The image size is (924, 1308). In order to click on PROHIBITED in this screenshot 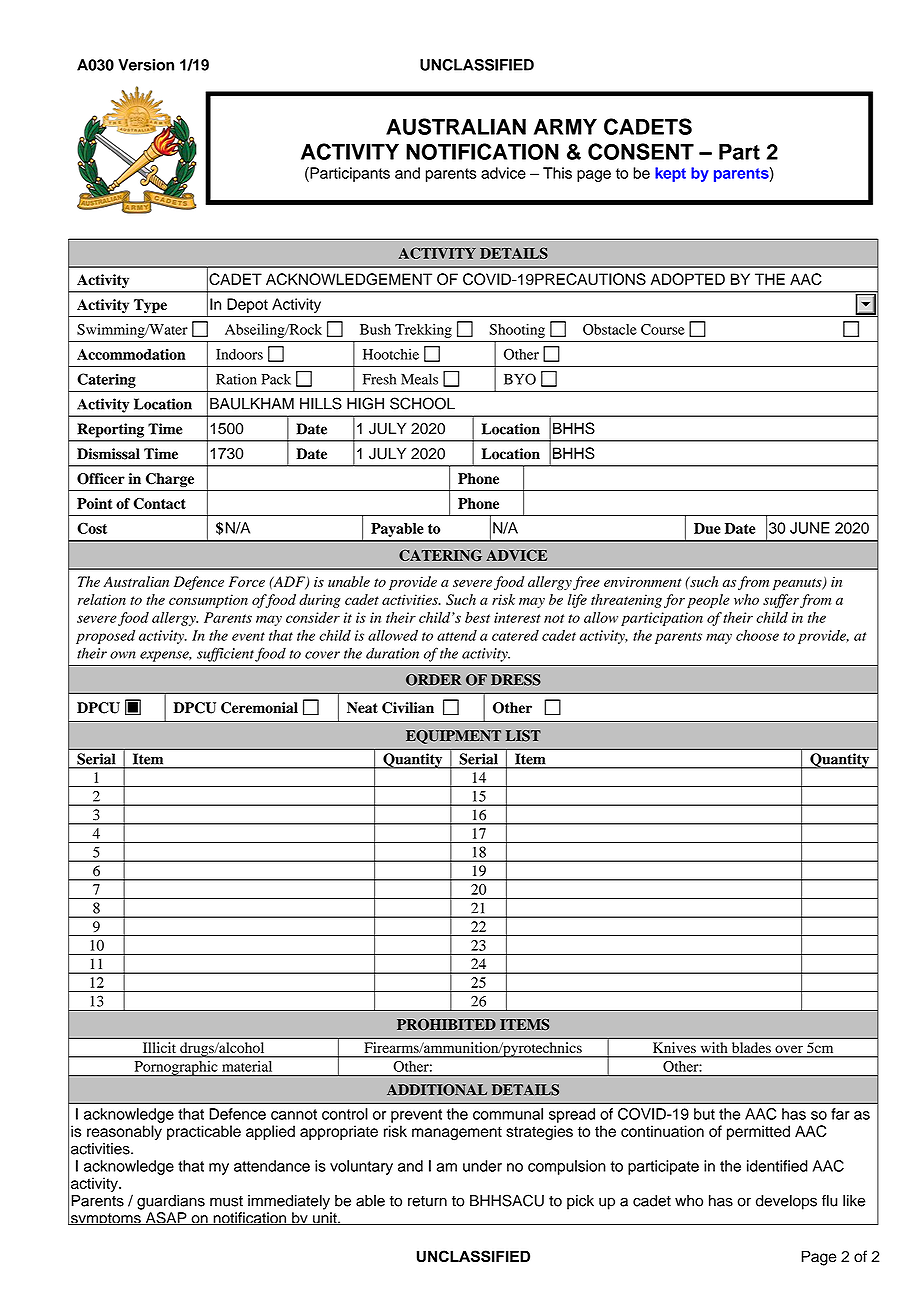, I will do `click(446, 1024)`.
